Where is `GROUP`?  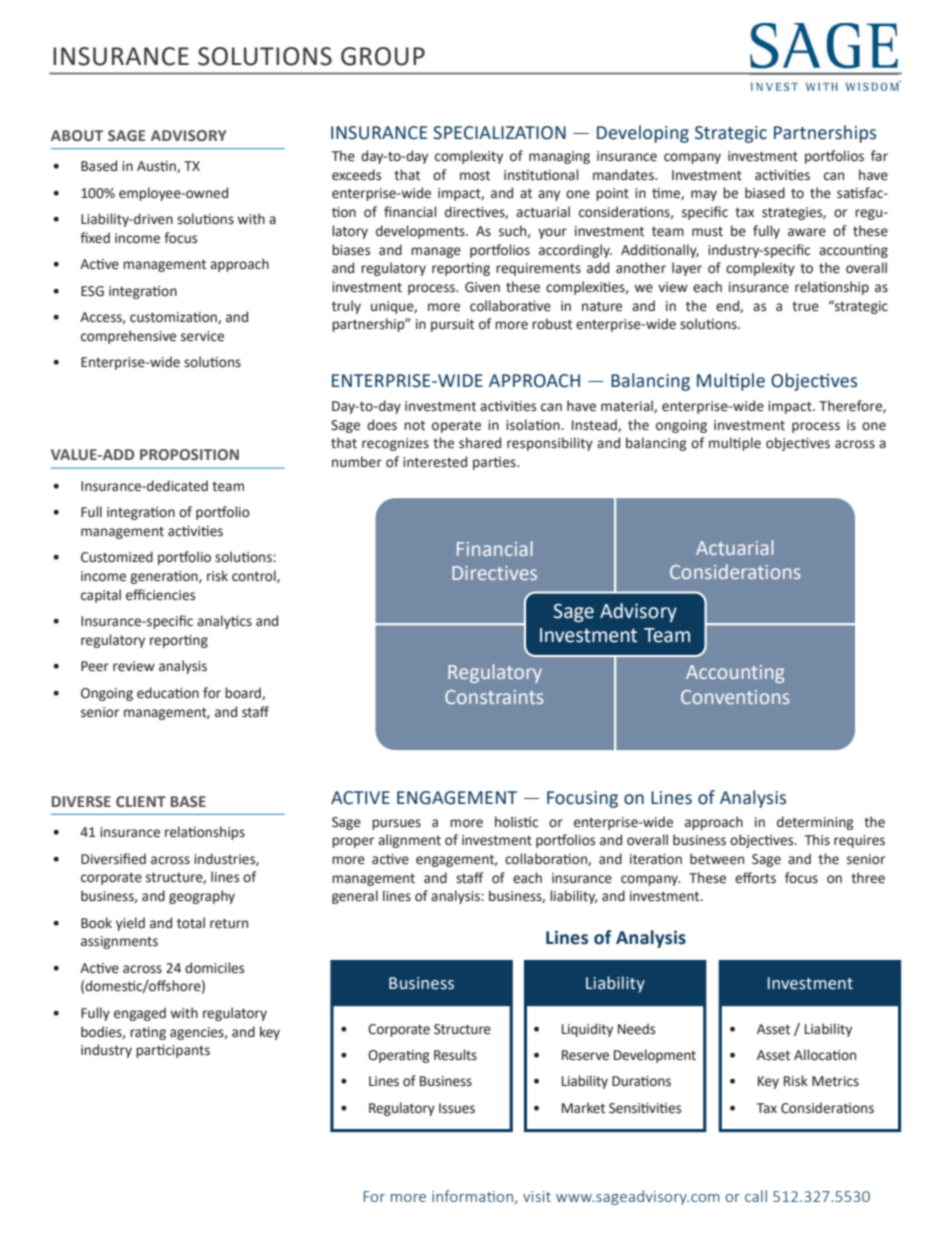 GROUP is located at coordinates (383, 56).
